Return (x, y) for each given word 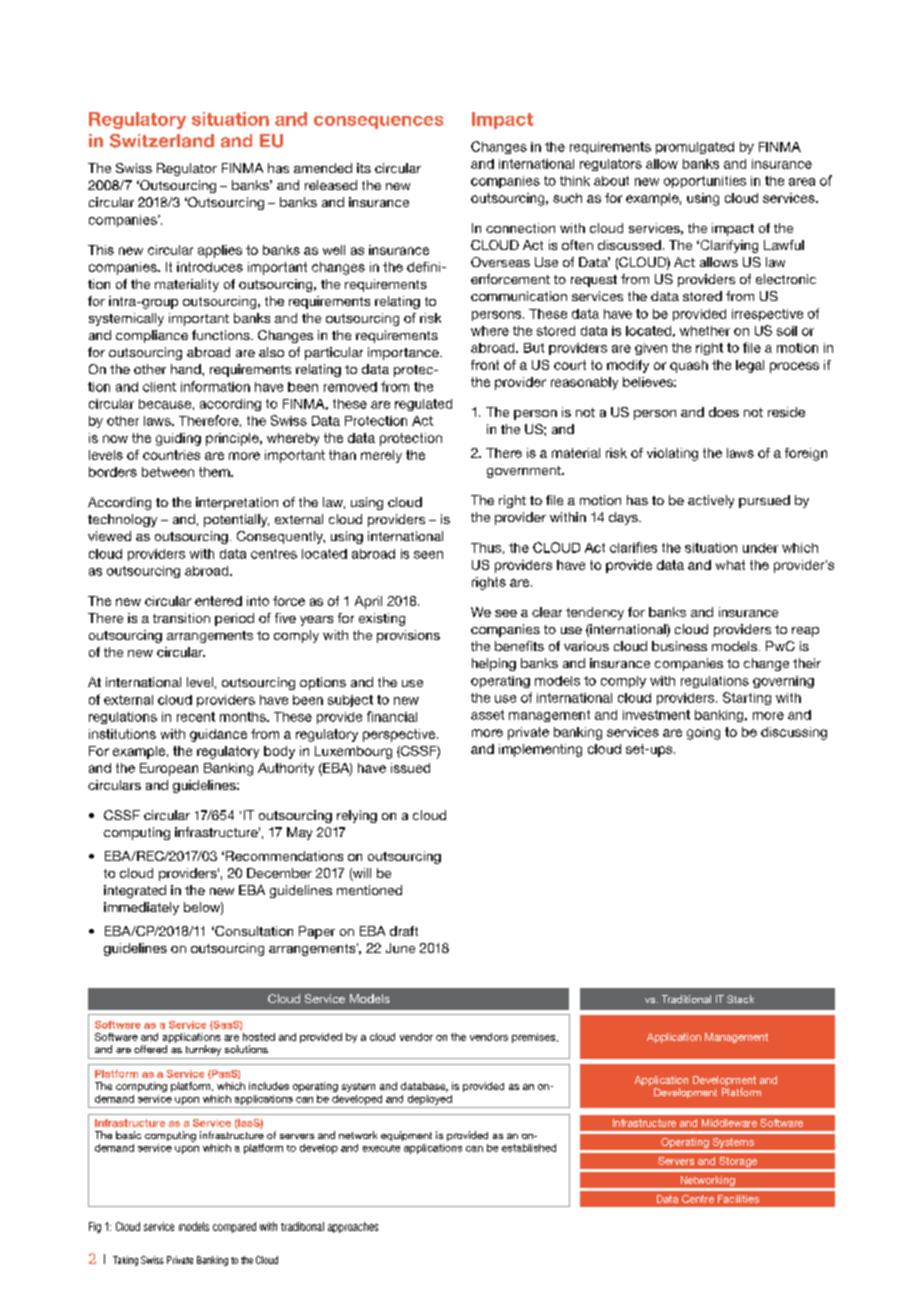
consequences (378, 122)
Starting (747, 698)
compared (234, 1227)
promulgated (695, 148)
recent (196, 717)
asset (487, 715)
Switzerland (162, 141)
